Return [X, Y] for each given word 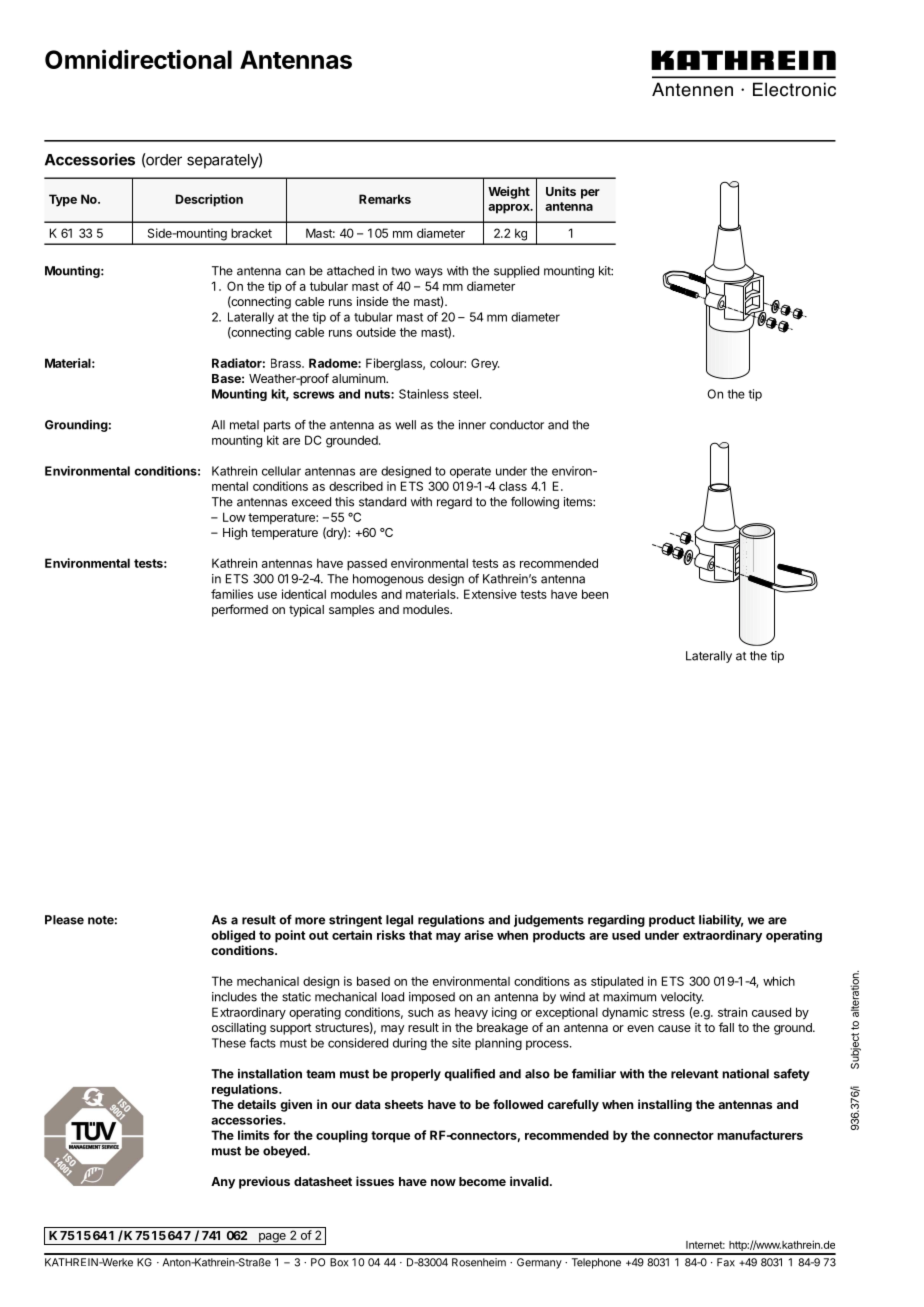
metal [244, 425]
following [535, 503]
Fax [726, 1262]
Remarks [385, 199]
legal [399, 921]
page [272, 1239]
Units [561, 191]
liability [721, 921]
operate [470, 472]
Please [64, 920]
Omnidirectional [138, 59]
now [443, 1182]
